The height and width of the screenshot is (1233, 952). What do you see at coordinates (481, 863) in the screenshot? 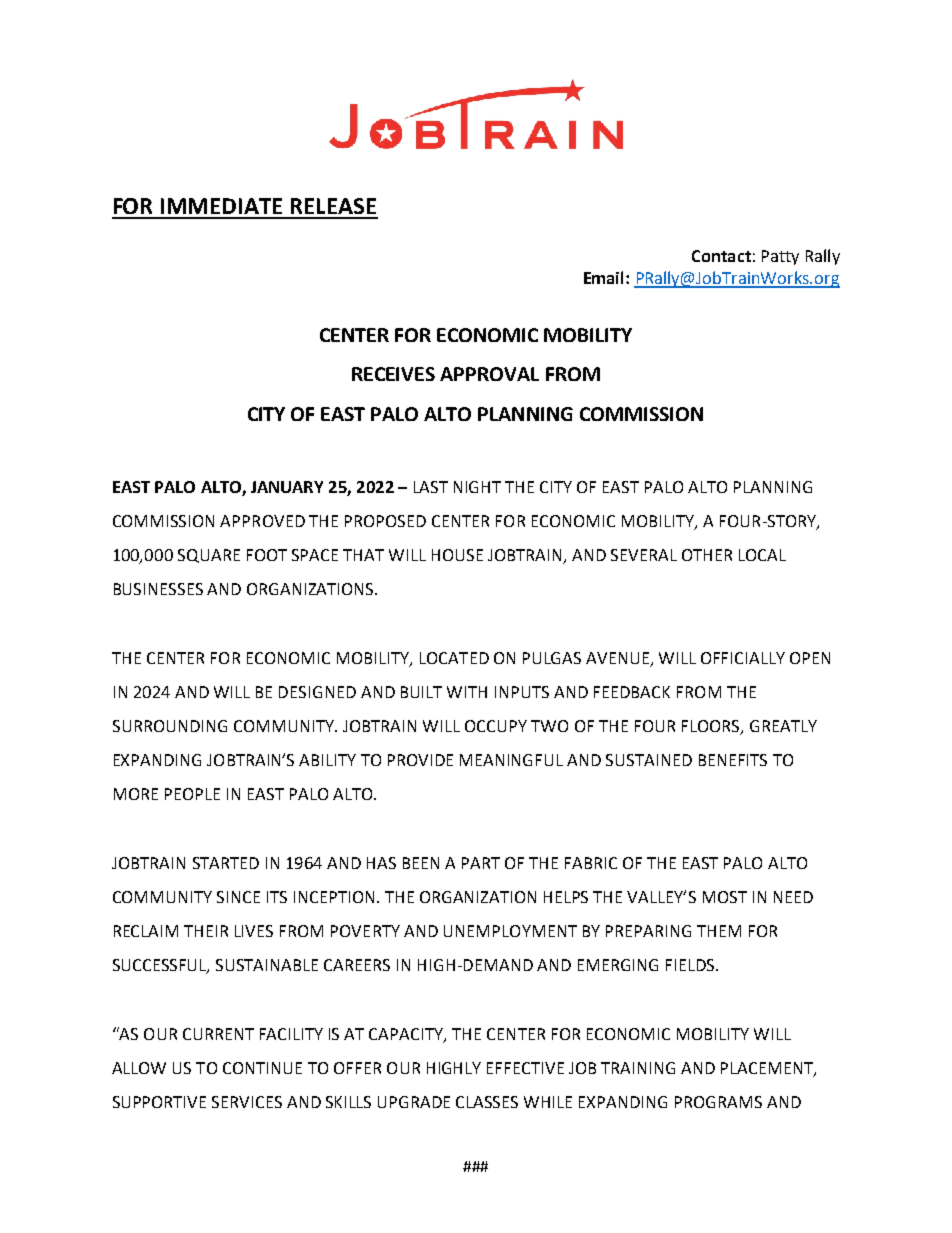
I see `PART` at bounding box center [481, 863].
